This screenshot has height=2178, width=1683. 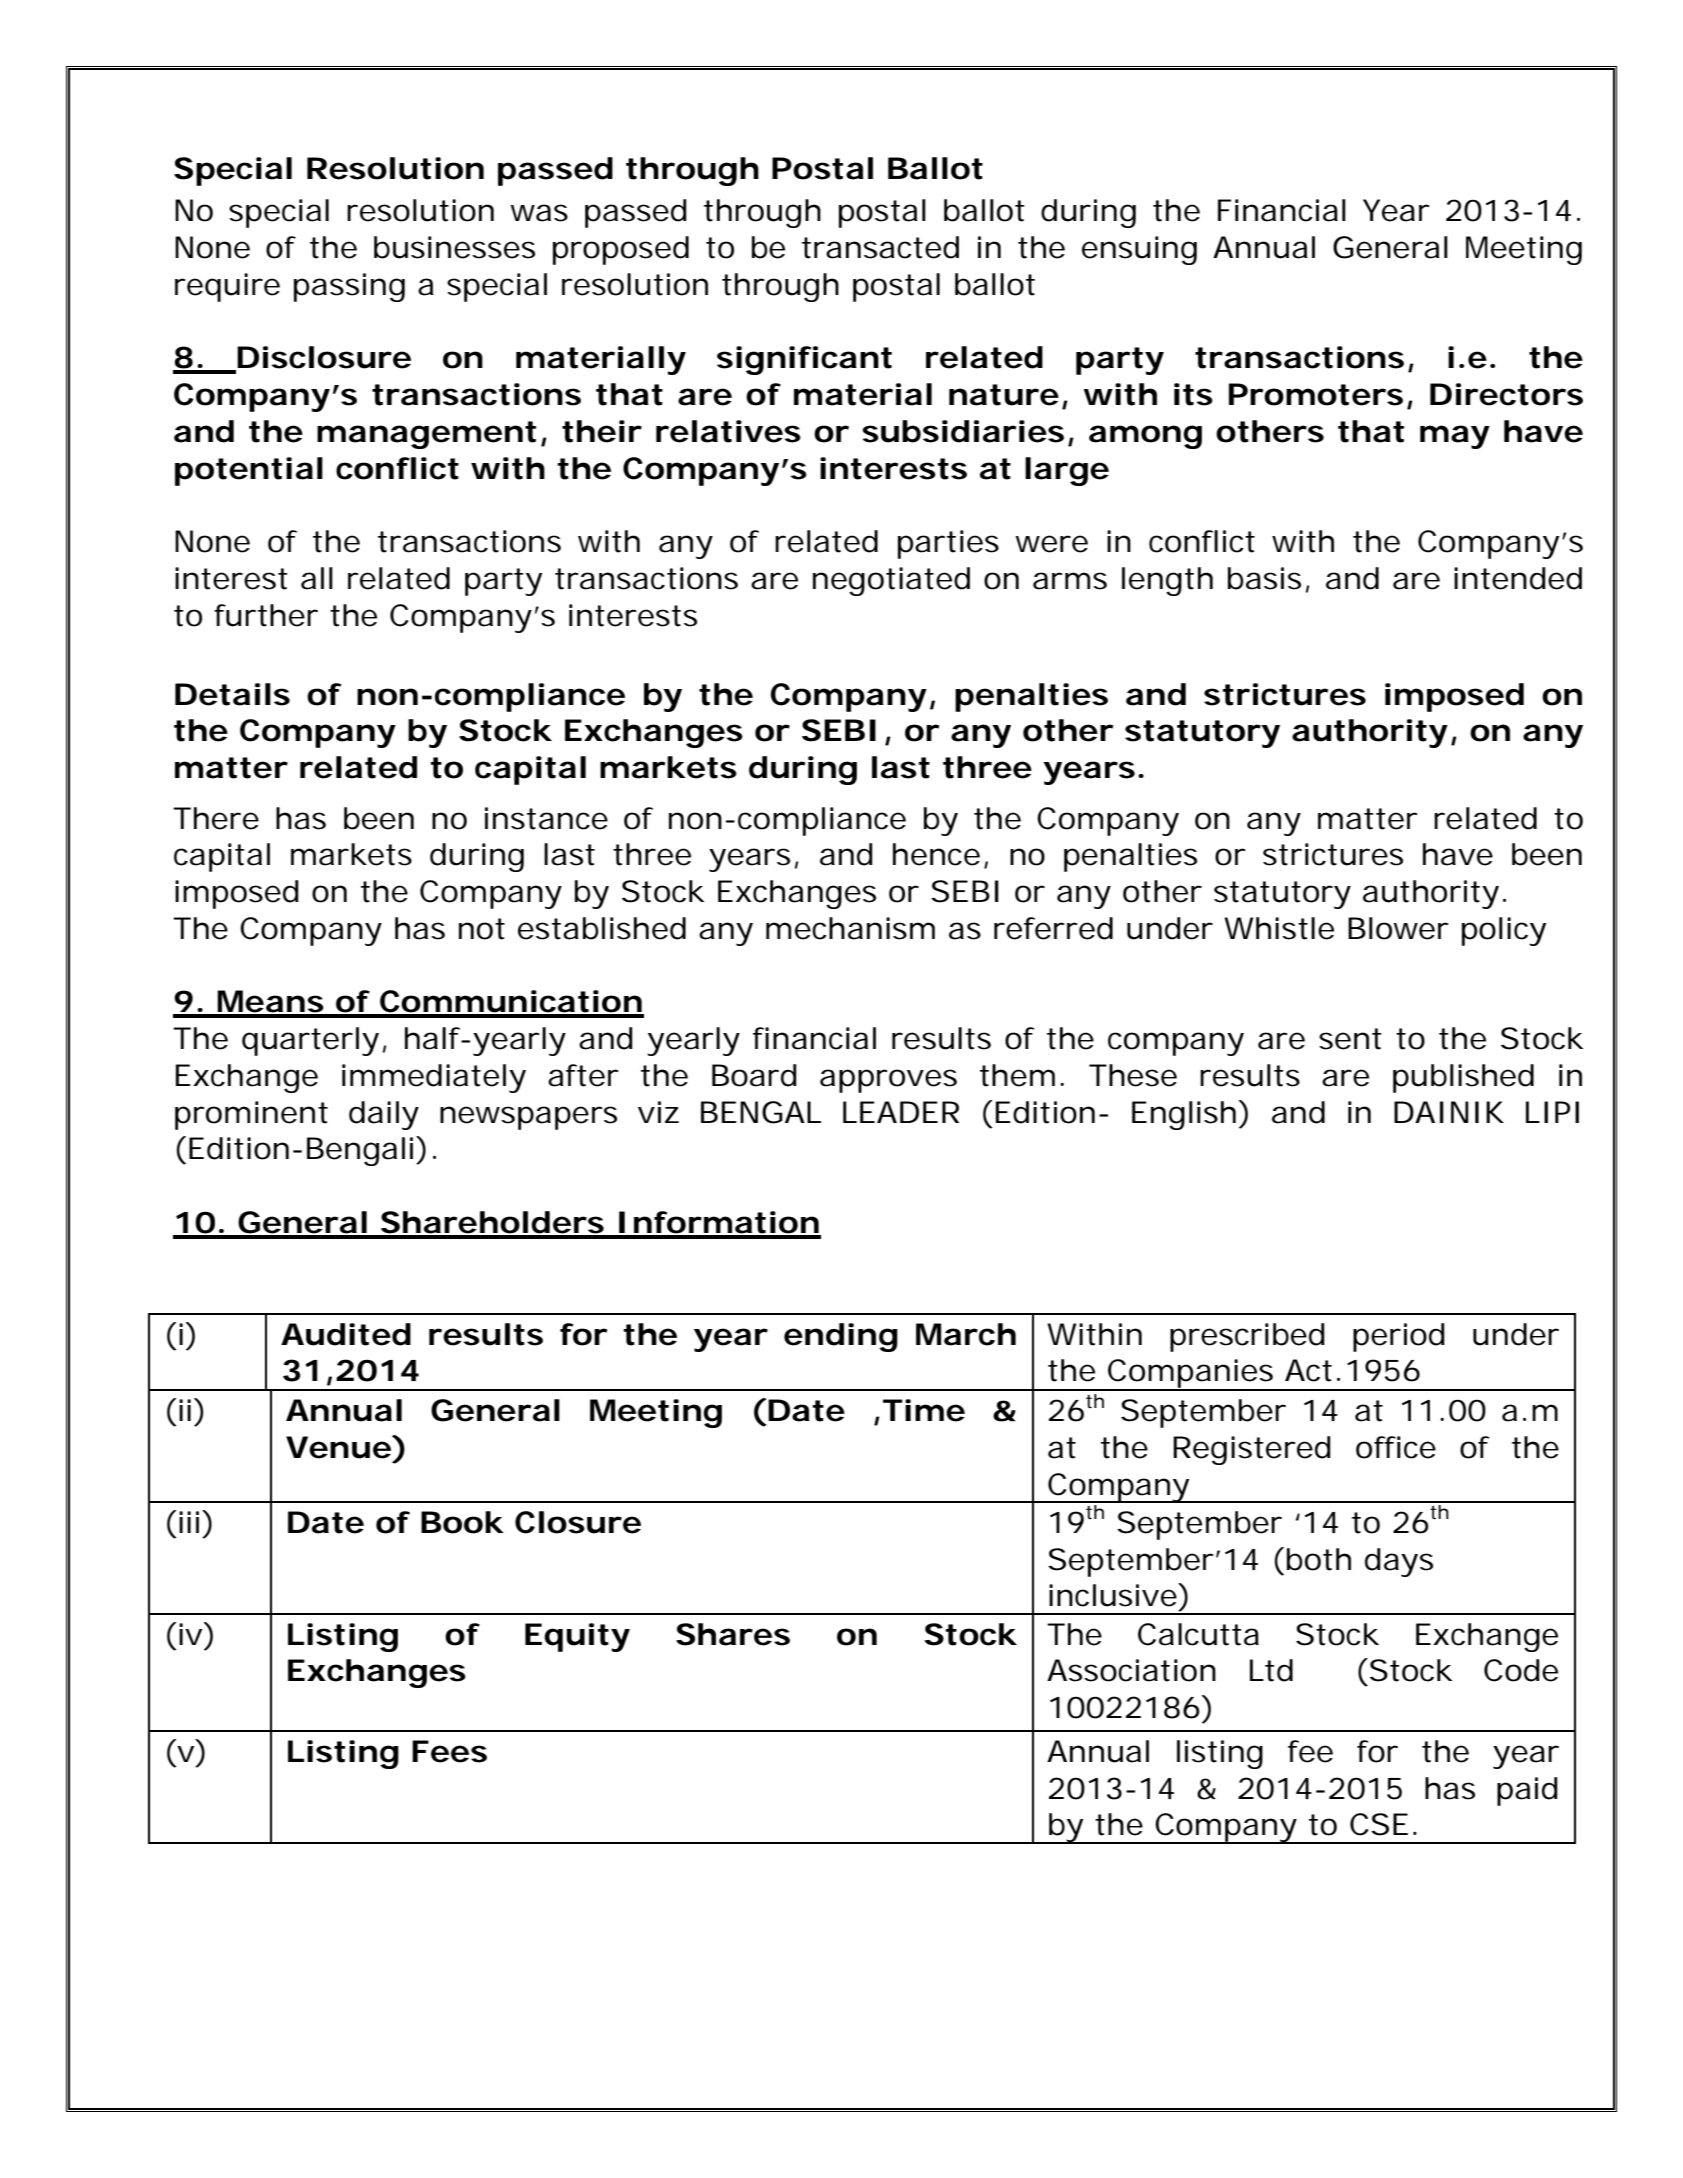 What do you see at coordinates (1271, 1670) in the screenshot?
I see `Ltd` at bounding box center [1271, 1670].
